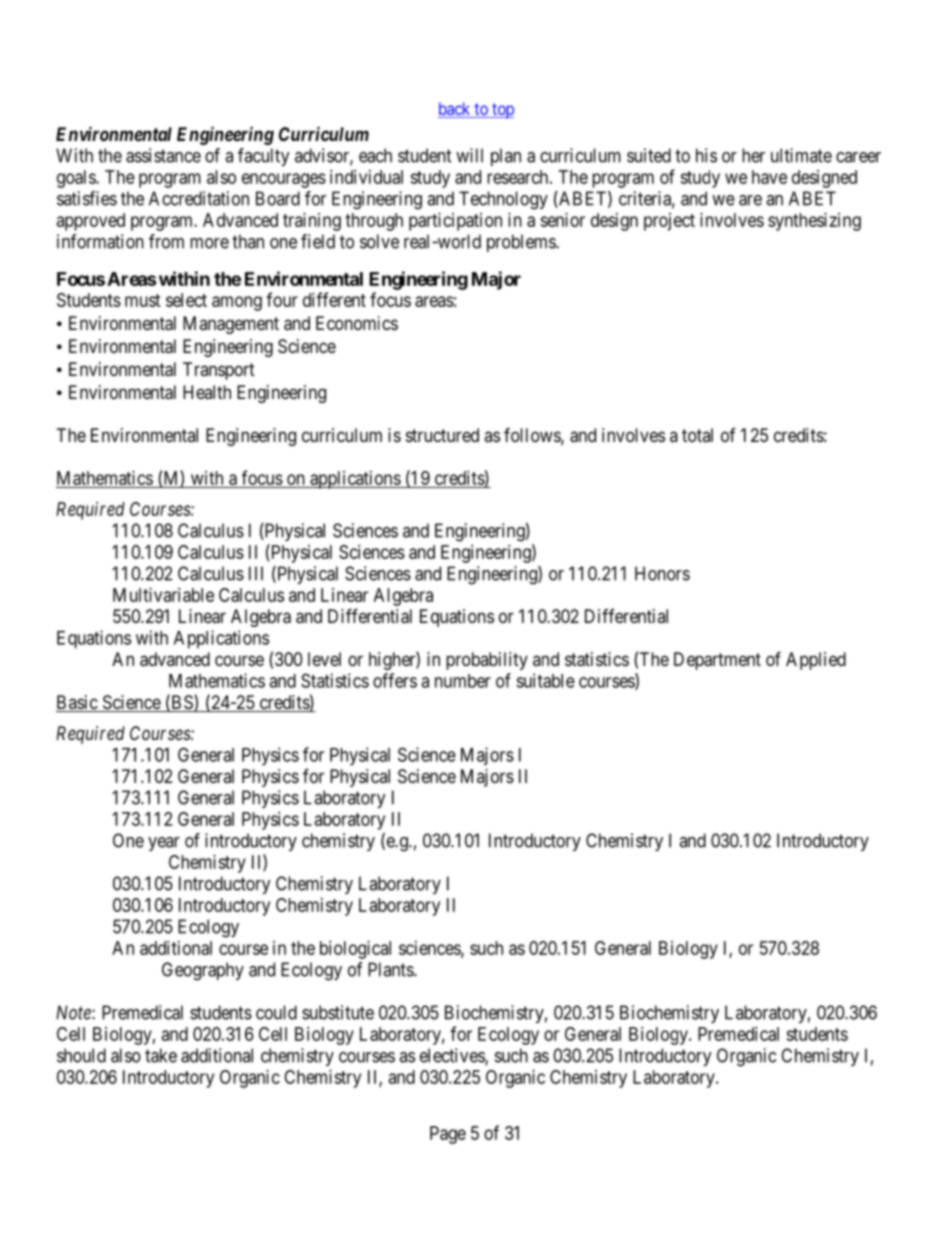 The height and width of the screenshot is (1233, 952). I want to click on assistance, so click(163, 155).
